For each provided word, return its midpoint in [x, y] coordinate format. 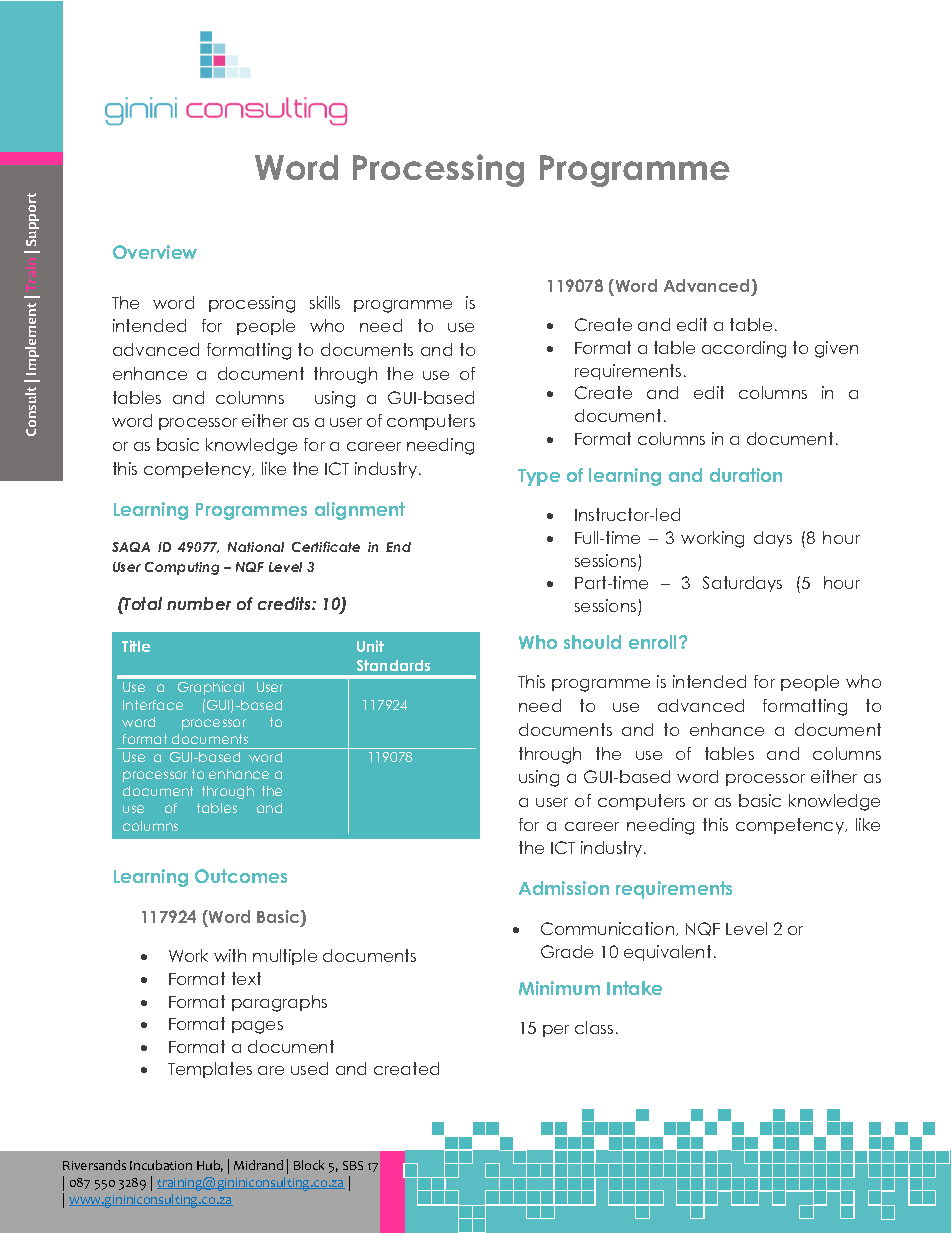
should [592, 642]
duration [746, 475]
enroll [654, 642]
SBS [353, 1165]
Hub [210, 1166]
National [256, 547]
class [594, 1027]
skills [325, 302]
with [230, 955]
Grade [567, 951]
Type [539, 477]
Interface [153, 705]
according [744, 349]
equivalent [667, 953]
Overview [155, 252]
